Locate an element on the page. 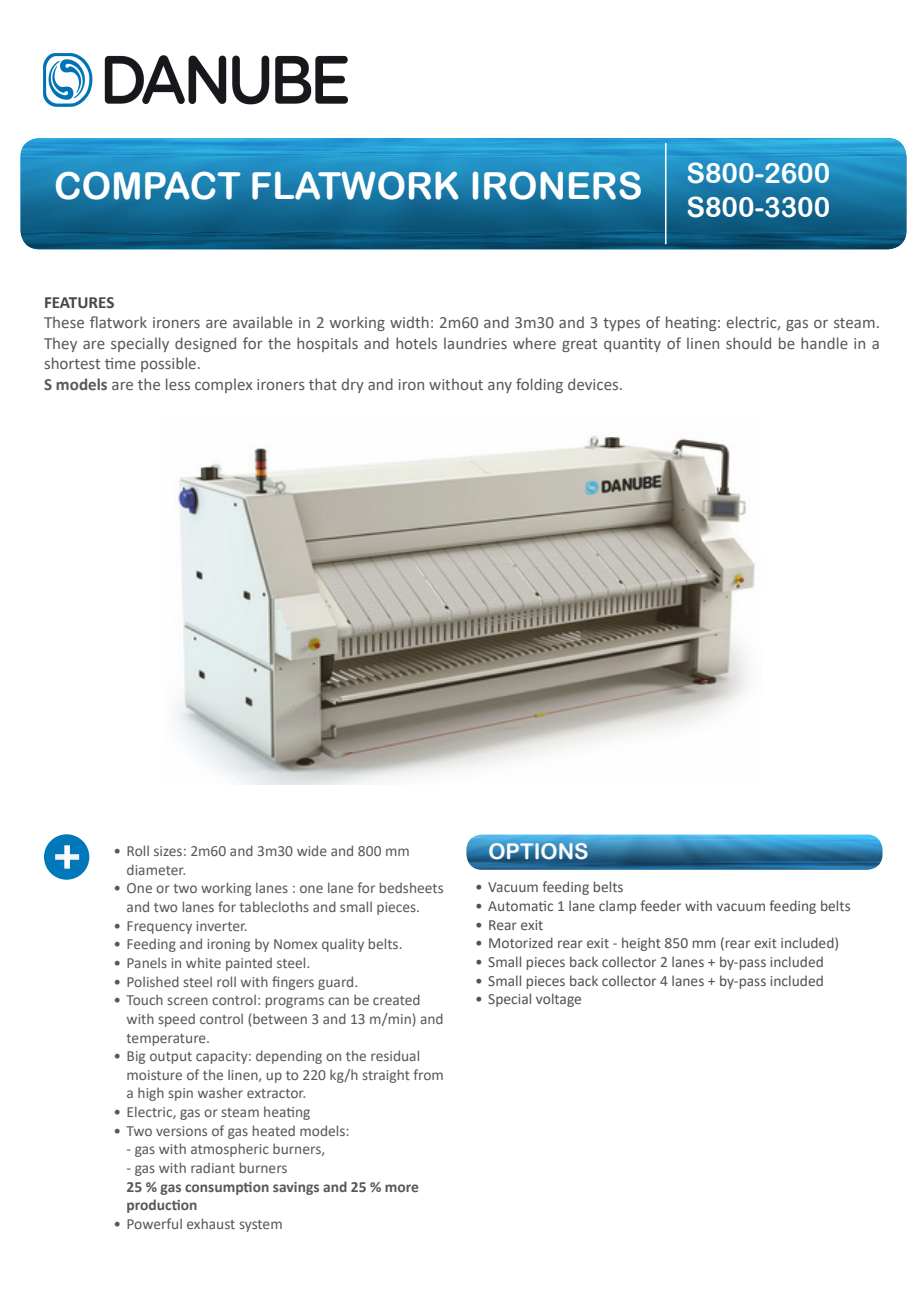  production is located at coordinates (162, 1206).
